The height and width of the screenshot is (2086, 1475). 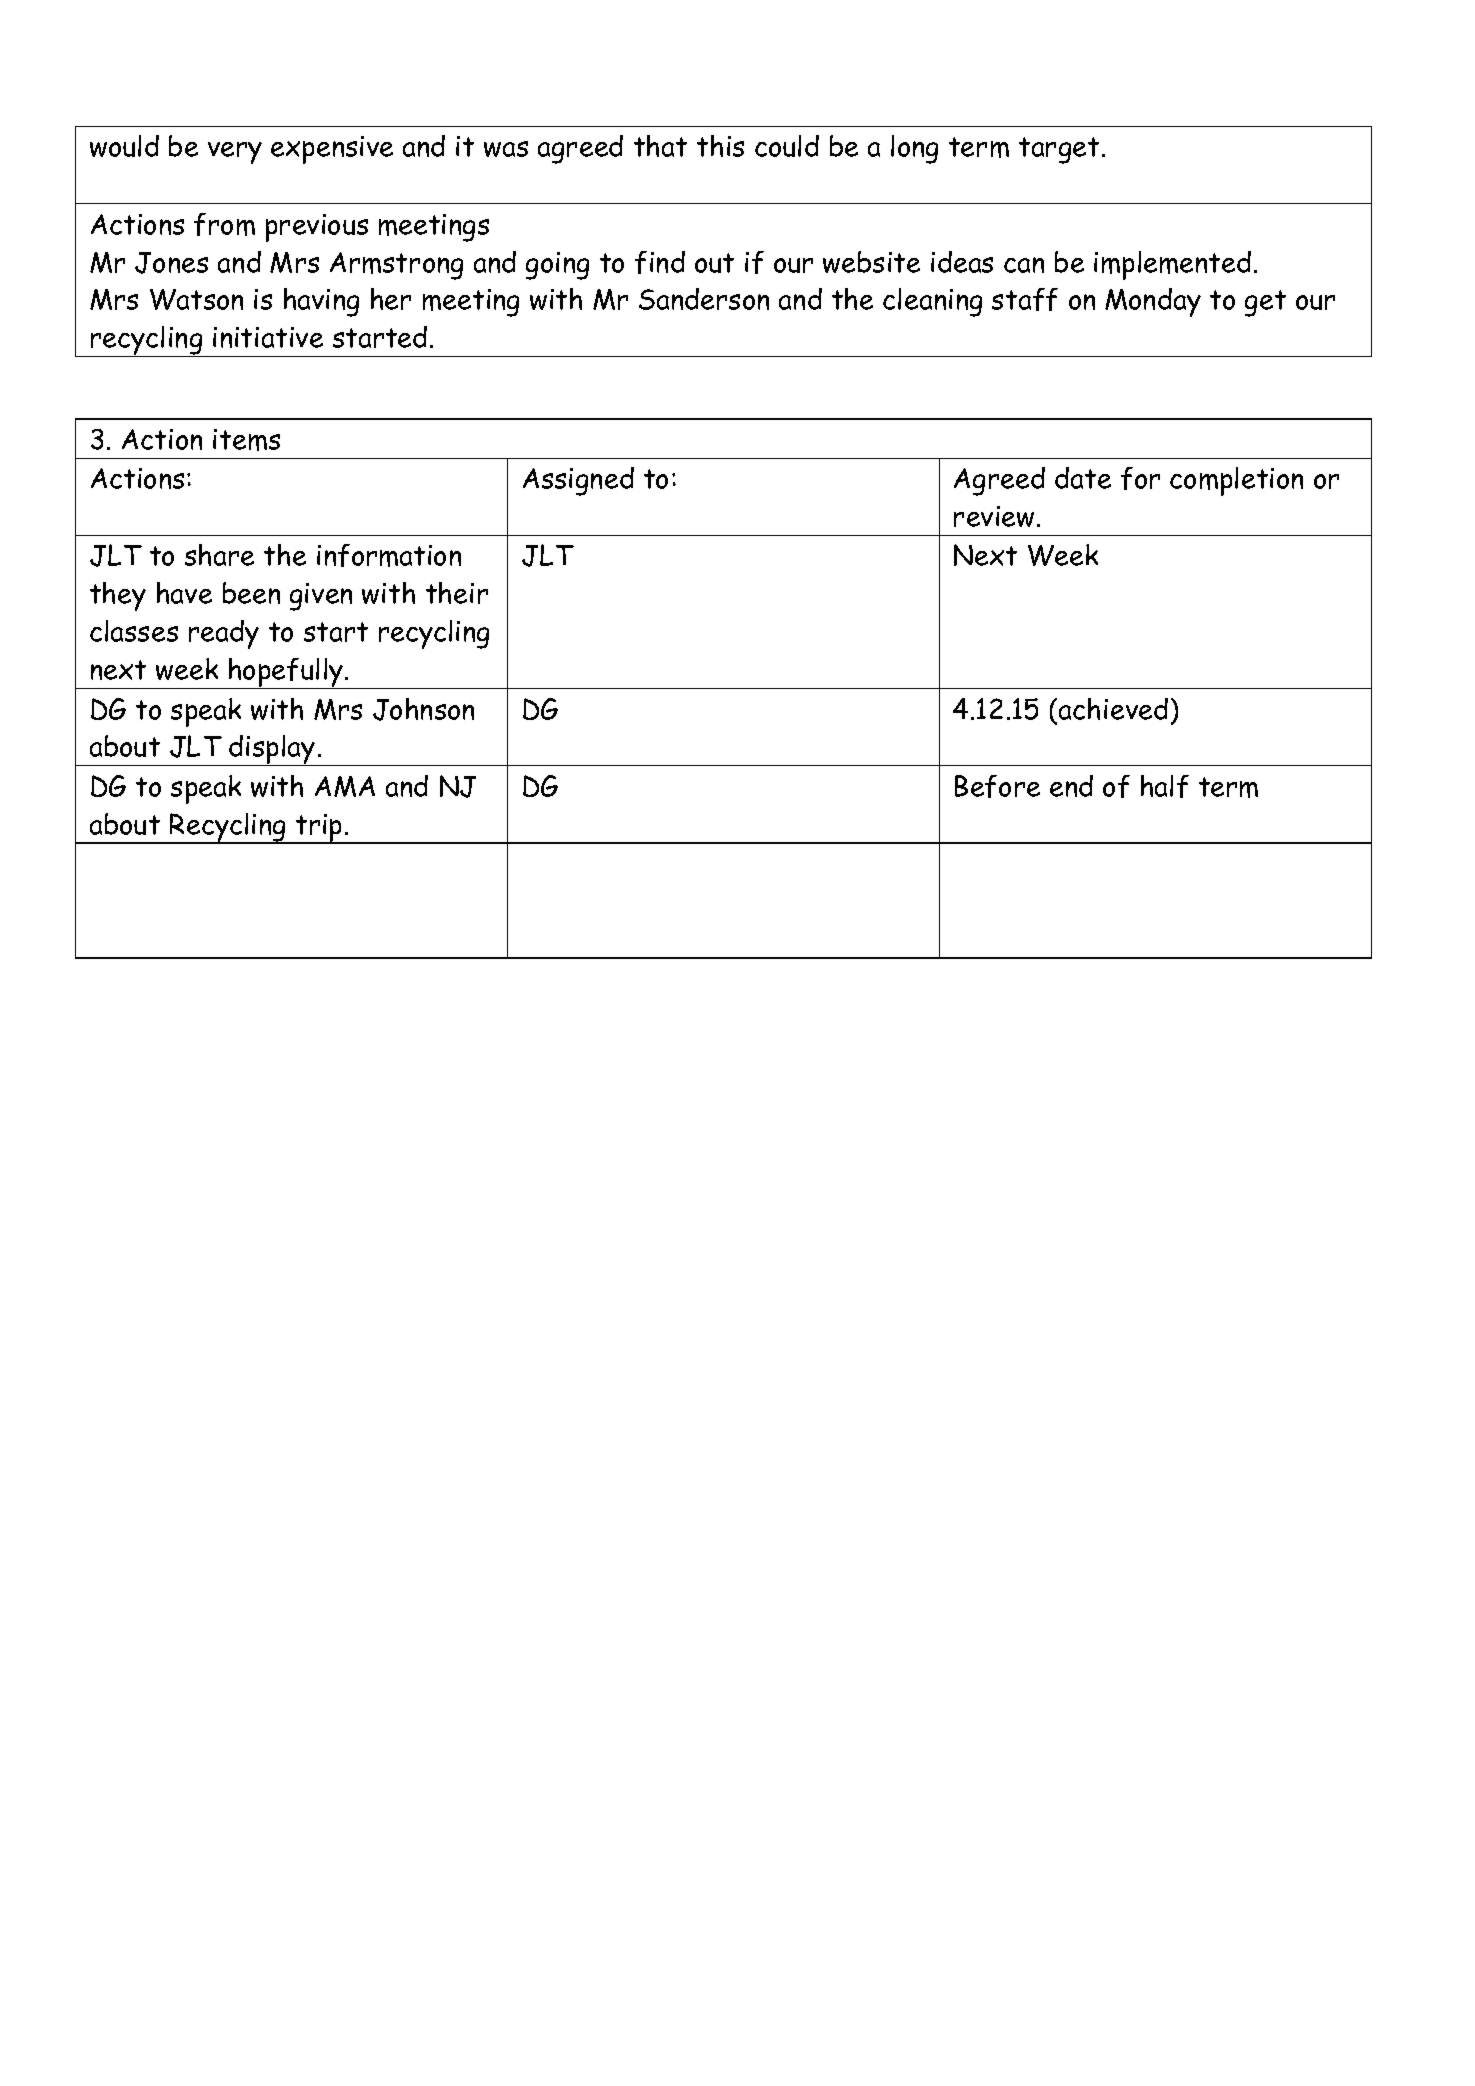 What do you see at coordinates (251, 593) in the screenshot?
I see `been` at bounding box center [251, 593].
